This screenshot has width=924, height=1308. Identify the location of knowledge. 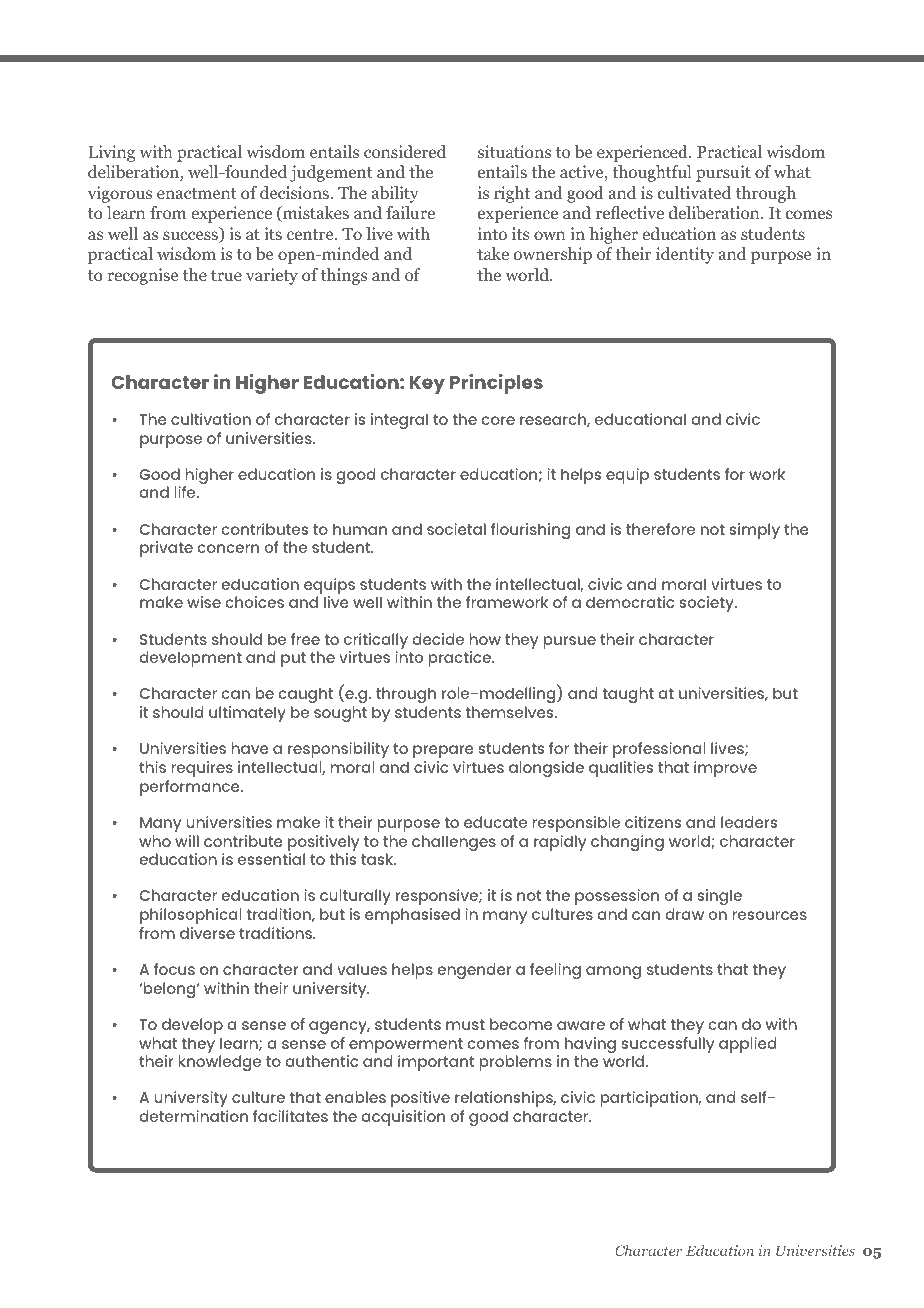
(219, 1063).
